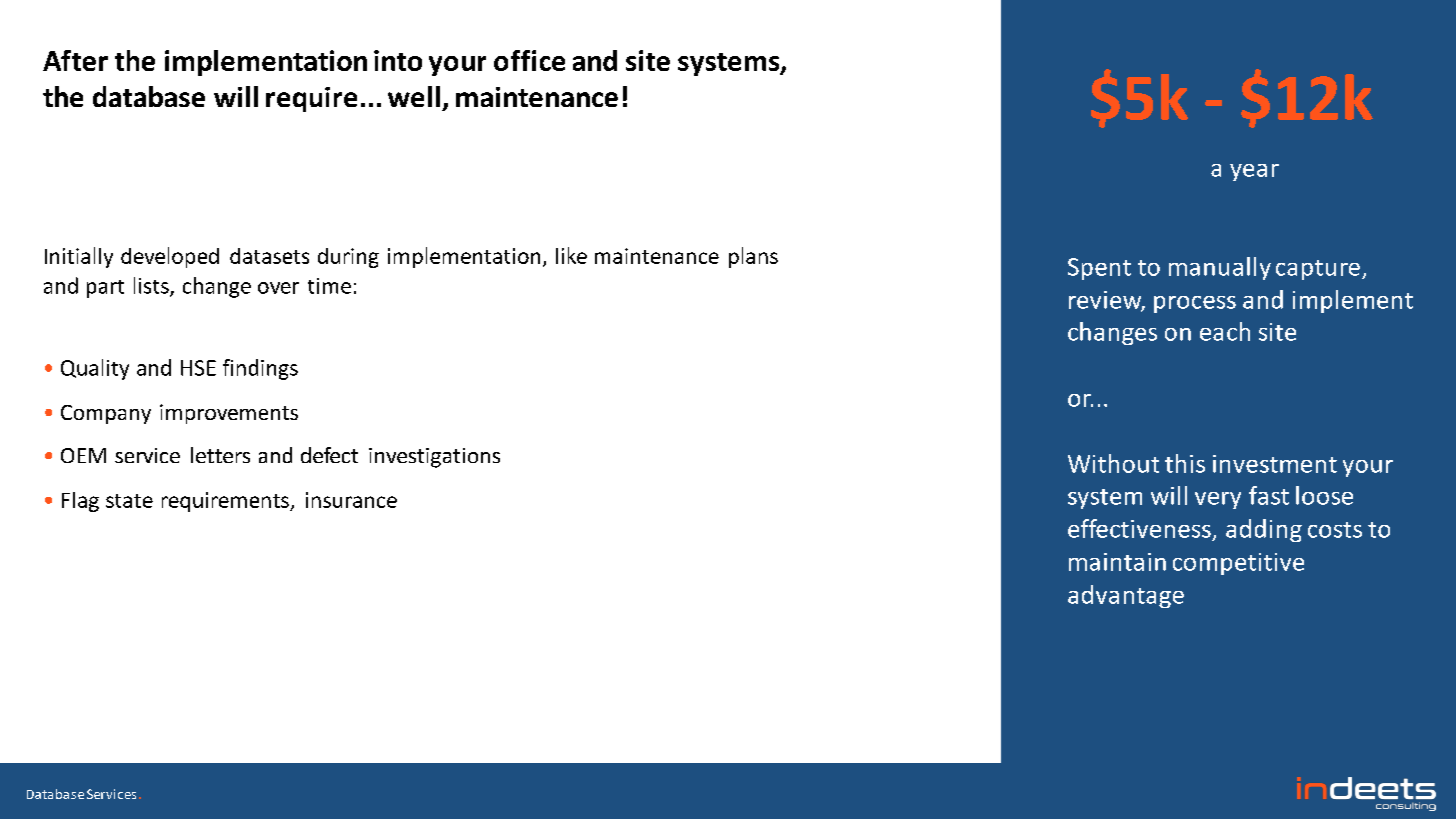  Describe the element at coordinates (129, 501) in the screenshot. I see `state` at that location.
